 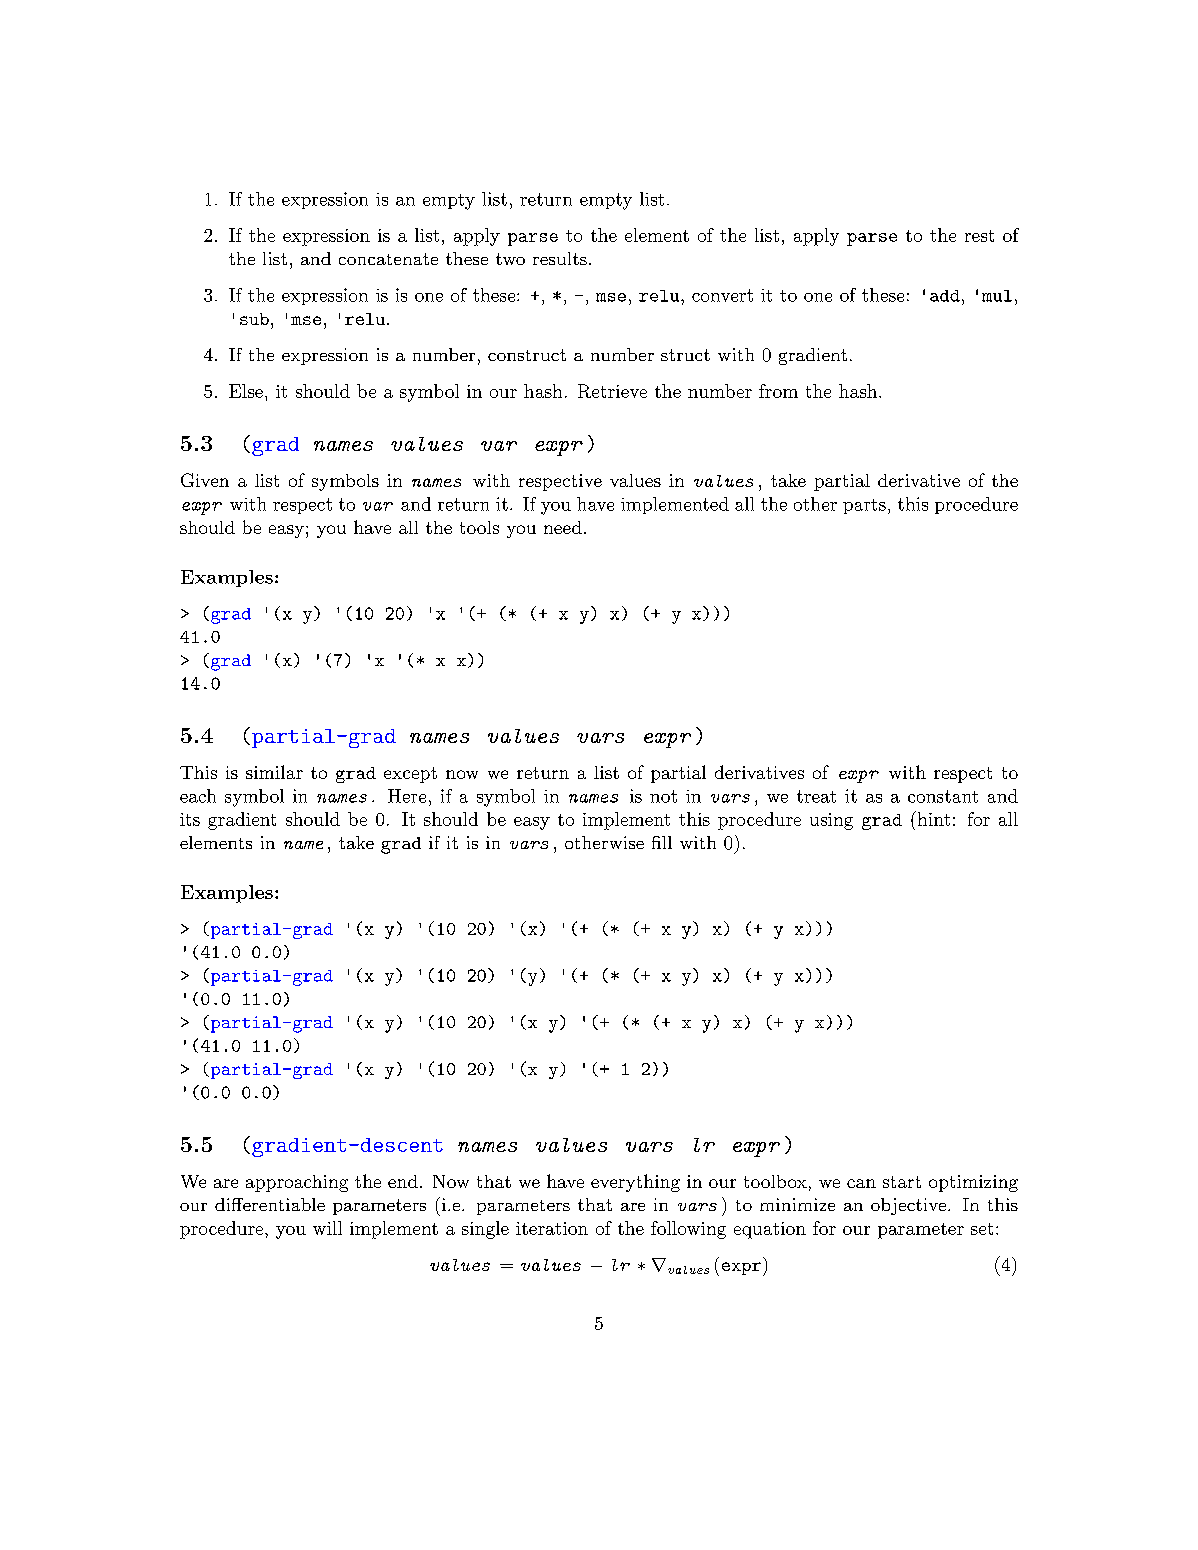 I want to click on need, so click(x=563, y=527).
